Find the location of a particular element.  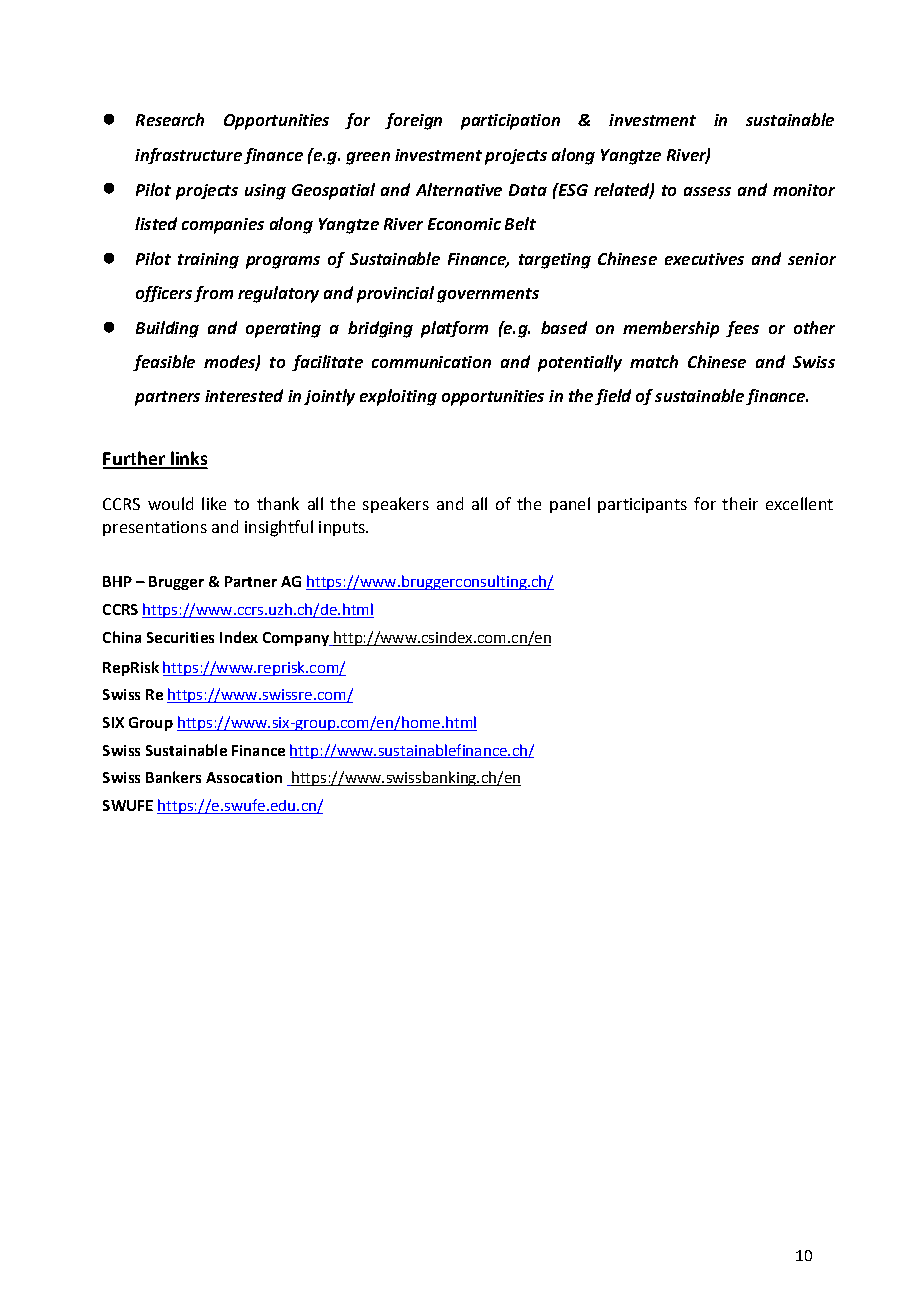

Company is located at coordinates (297, 639).
